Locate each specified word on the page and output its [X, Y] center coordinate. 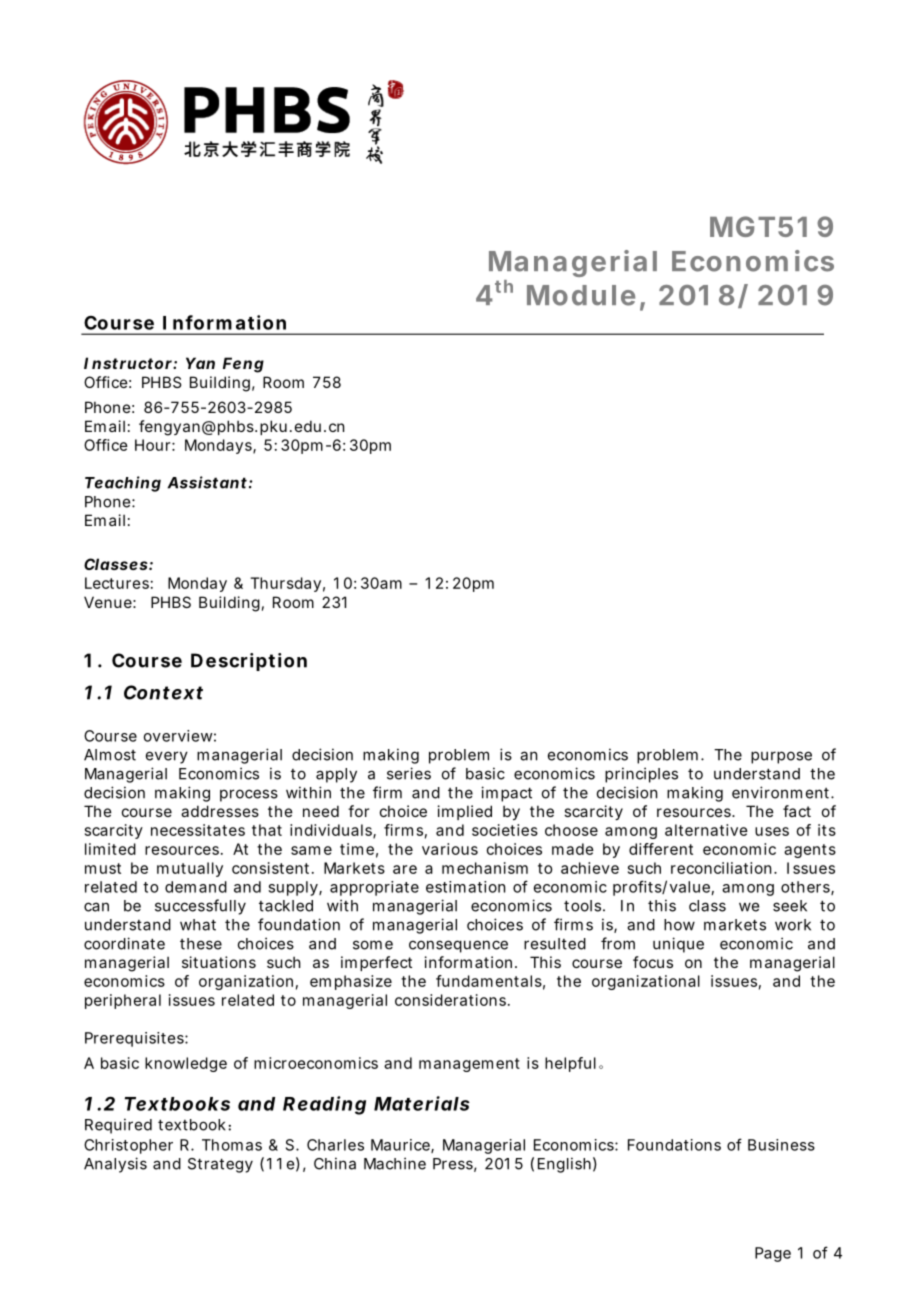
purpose [781, 757]
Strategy [220, 1165]
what [198, 925]
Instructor [129, 363]
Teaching [123, 484]
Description [249, 662]
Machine [395, 1163]
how [679, 925]
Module [581, 295]
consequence [458, 946]
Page [773, 1254]
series [409, 773]
